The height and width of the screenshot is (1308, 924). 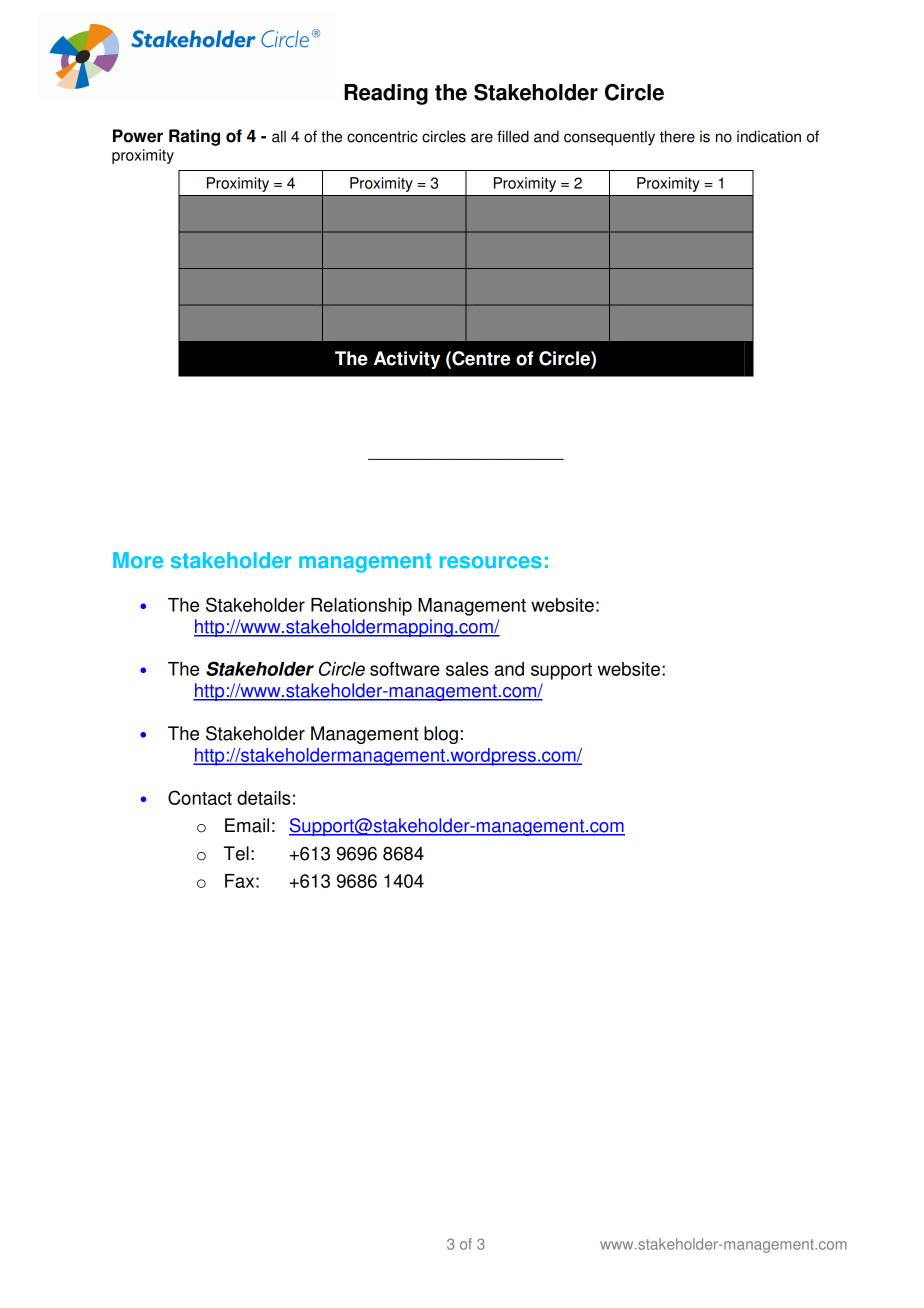 What do you see at coordinates (247, 825) in the screenshot?
I see `Email` at bounding box center [247, 825].
